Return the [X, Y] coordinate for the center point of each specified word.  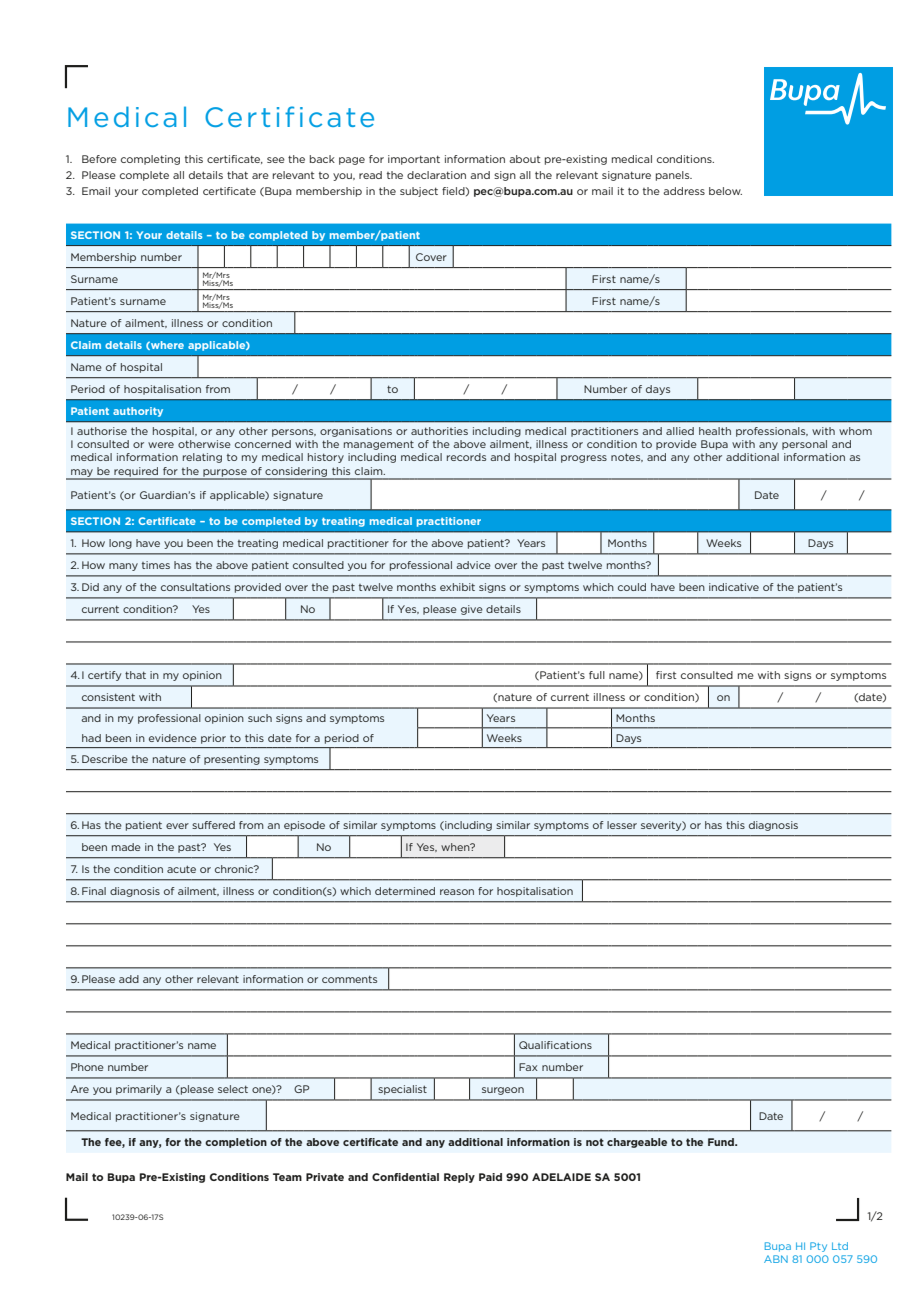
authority [138, 412]
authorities [439, 431]
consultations [195, 587]
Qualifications [555, 1045]
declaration [436, 175]
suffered [213, 825]
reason [457, 892]
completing [150, 160]
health [715, 431]
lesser [622, 825]
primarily [139, 1090]
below [725, 191]
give [472, 610]
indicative [734, 587]
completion [236, 1143]
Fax [528, 1067]
